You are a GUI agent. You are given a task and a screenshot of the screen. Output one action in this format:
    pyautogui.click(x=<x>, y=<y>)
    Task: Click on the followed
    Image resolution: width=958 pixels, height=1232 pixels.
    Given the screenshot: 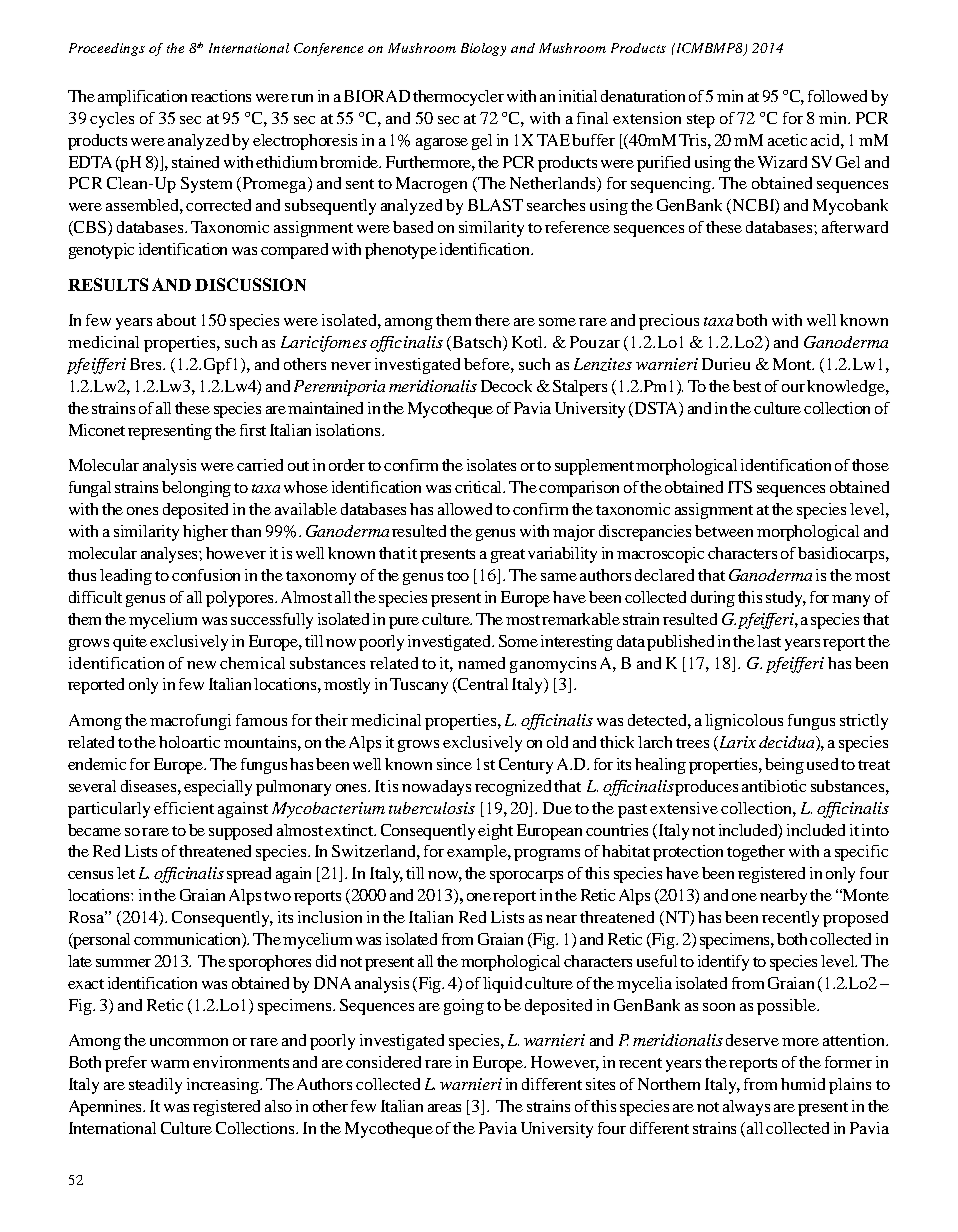 What is the action you would take?
    pyautogui.click(x=837, y=96)
